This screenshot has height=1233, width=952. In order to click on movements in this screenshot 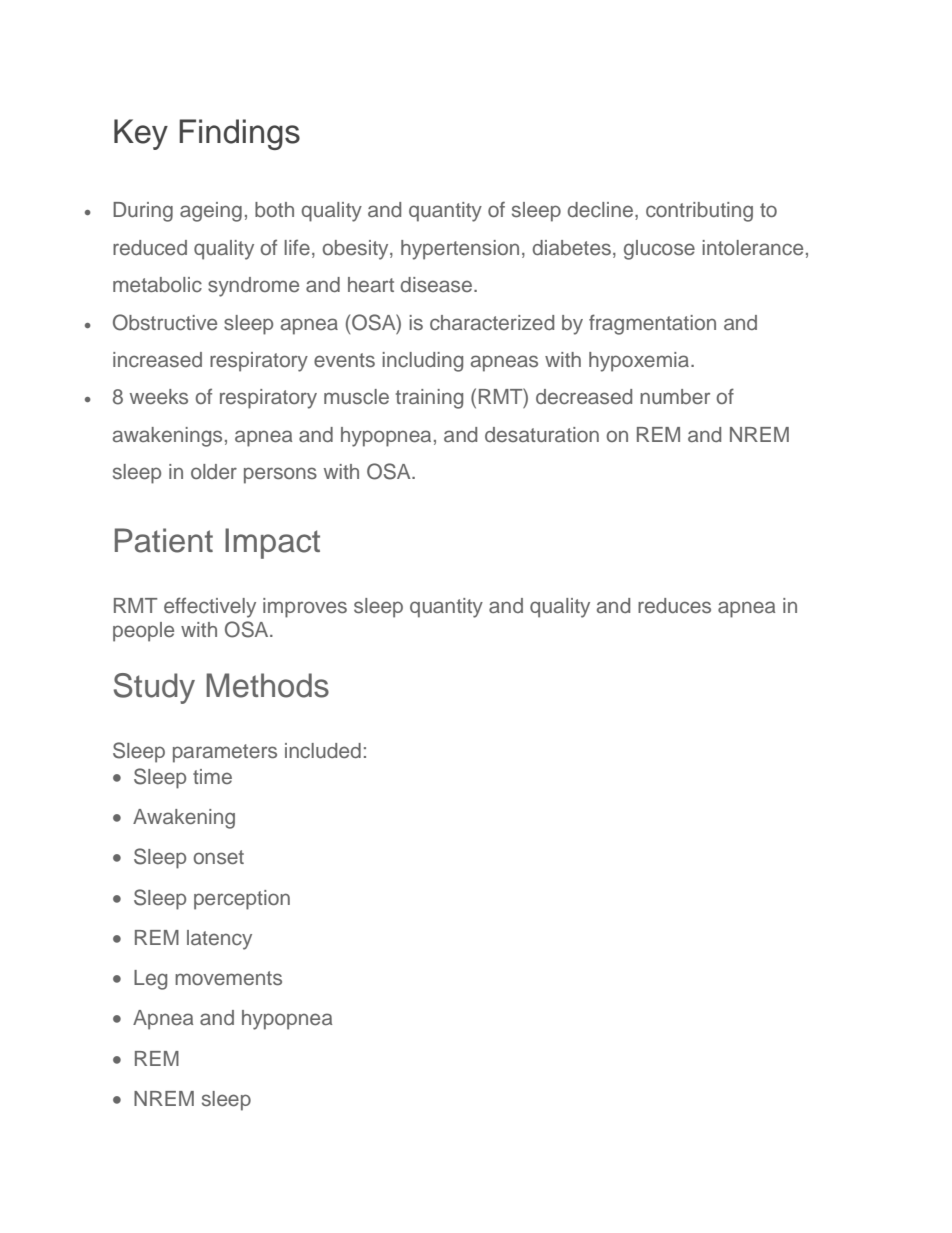, I will do `click(228, 978)`.
